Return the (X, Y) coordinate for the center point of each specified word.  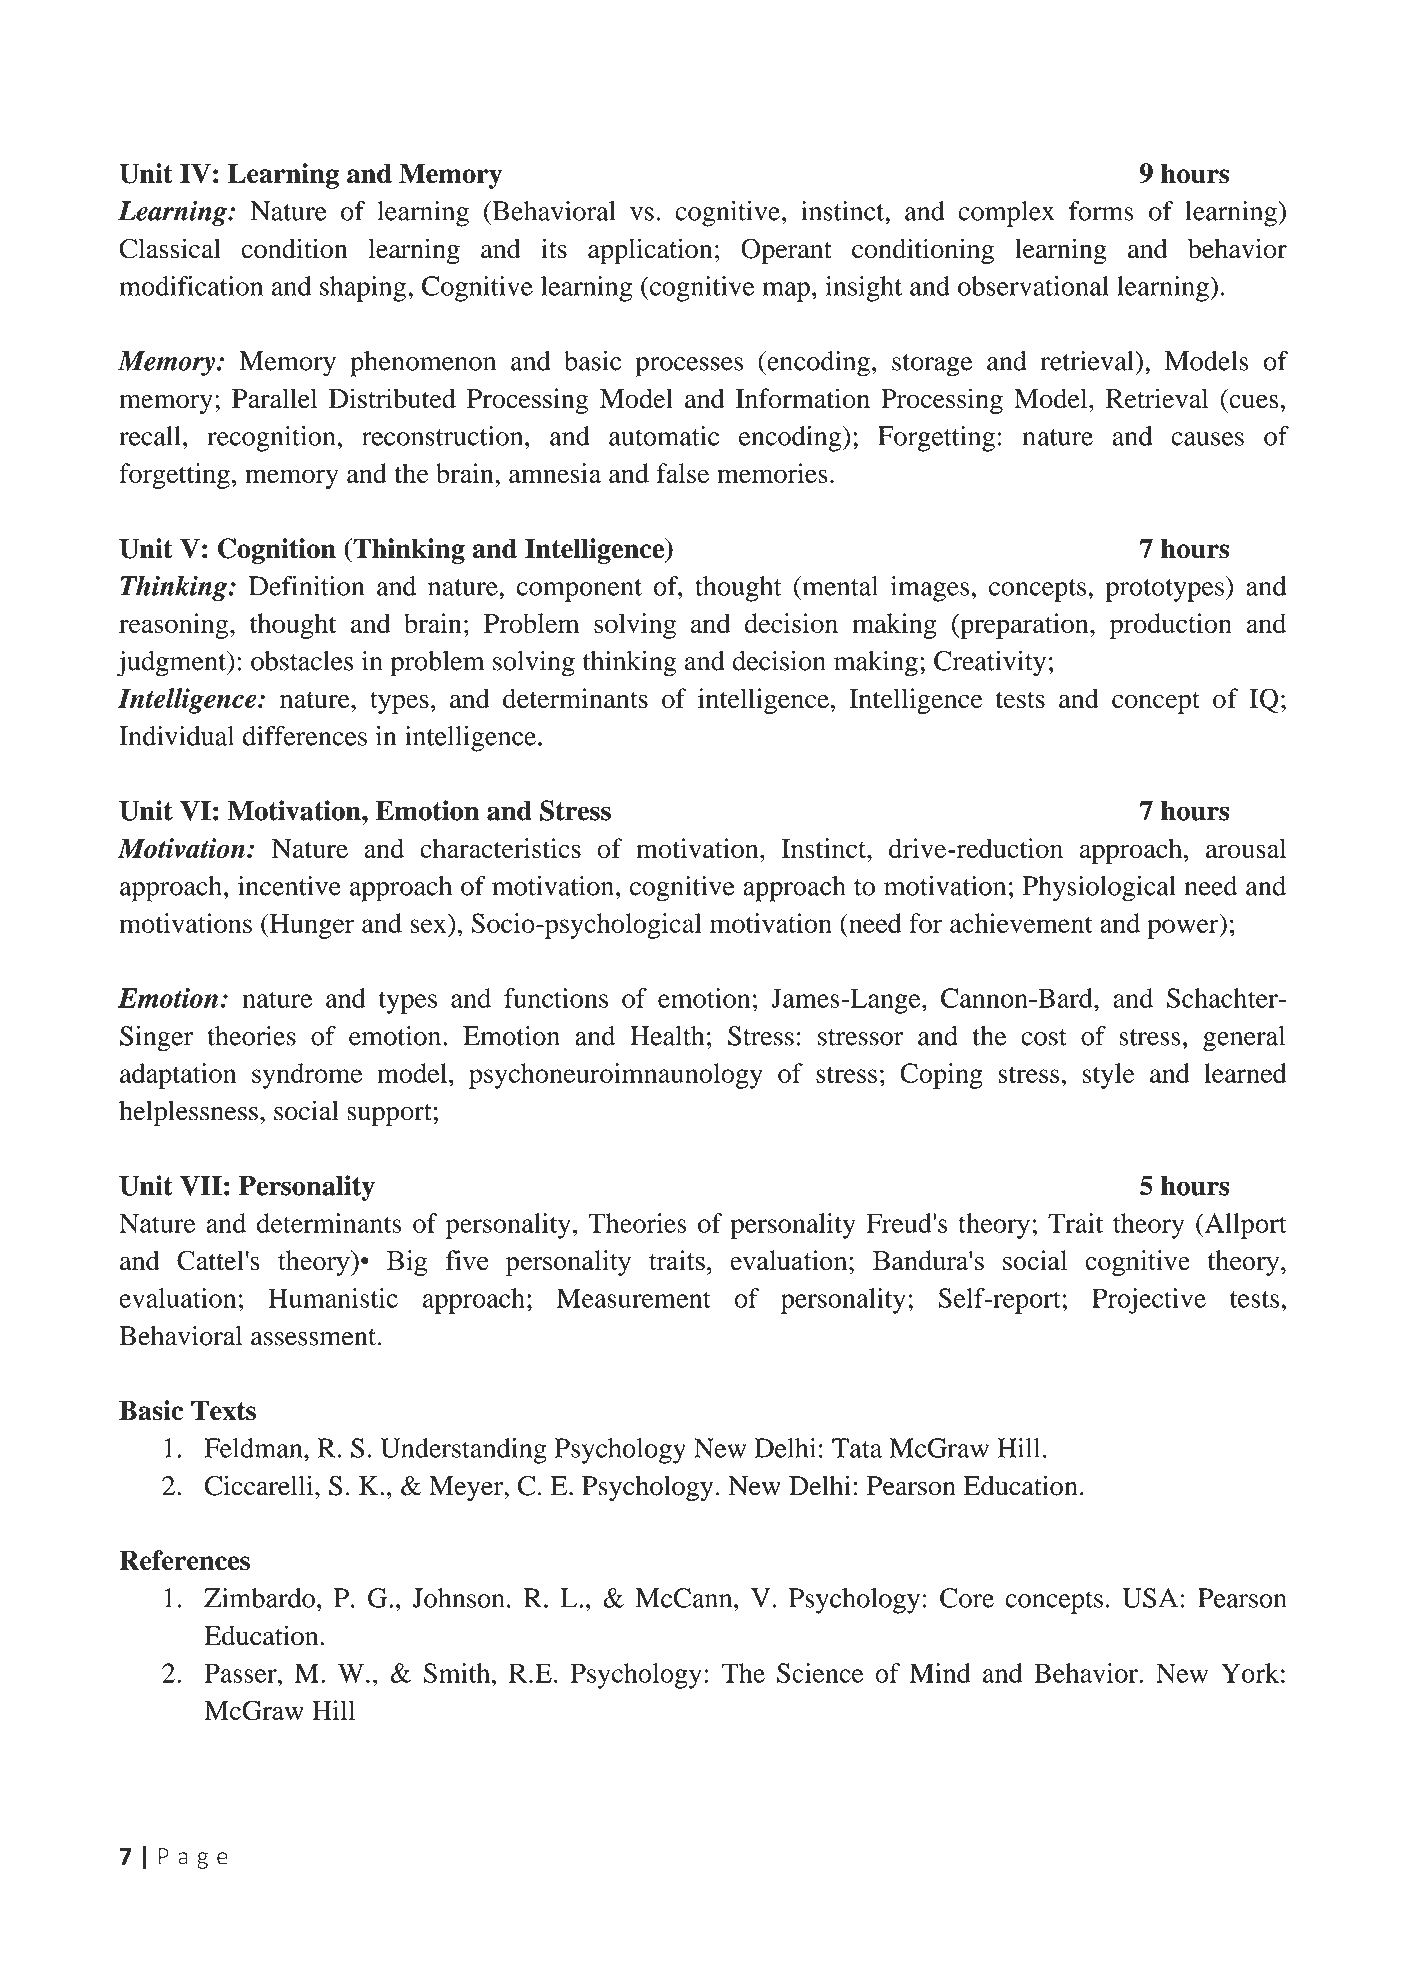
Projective (1149, 1301)
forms (1101, 211)
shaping (363, 289)
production (1171, 626)
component (579, 590)
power (1184, 929)
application (650, 251)
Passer (241, 1673)
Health (667, 1036)
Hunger (311, 926)
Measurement (634, 1298)
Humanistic (333, 1298)
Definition (306, 586)
